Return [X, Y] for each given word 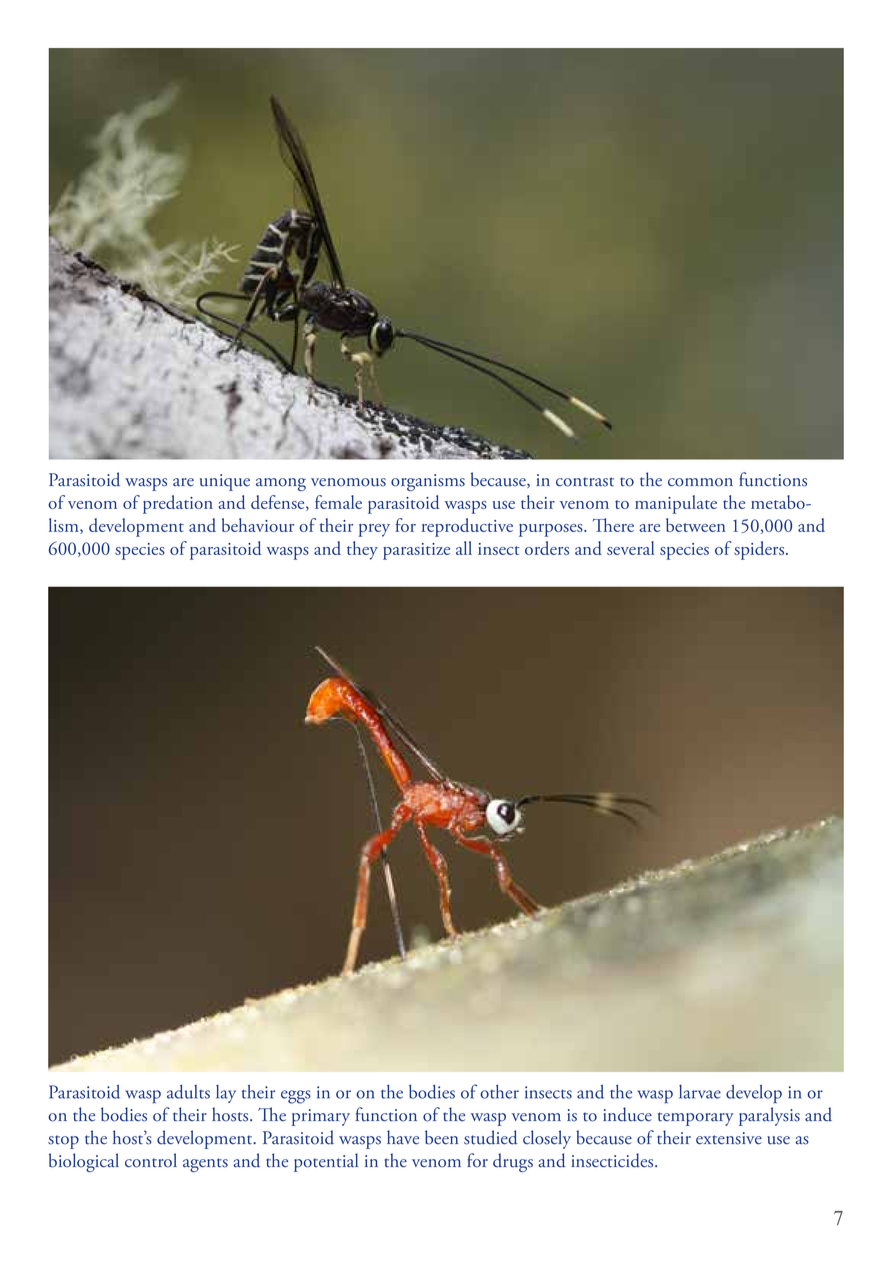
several [630, 548]
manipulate [676, 504]
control [151, 1160]
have [403, 1137]
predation [178, 504]
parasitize [416, 551]
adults [188, 1092]
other [499, 1092]
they [362, 550]
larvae [700, 1092]
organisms [428, 482]
